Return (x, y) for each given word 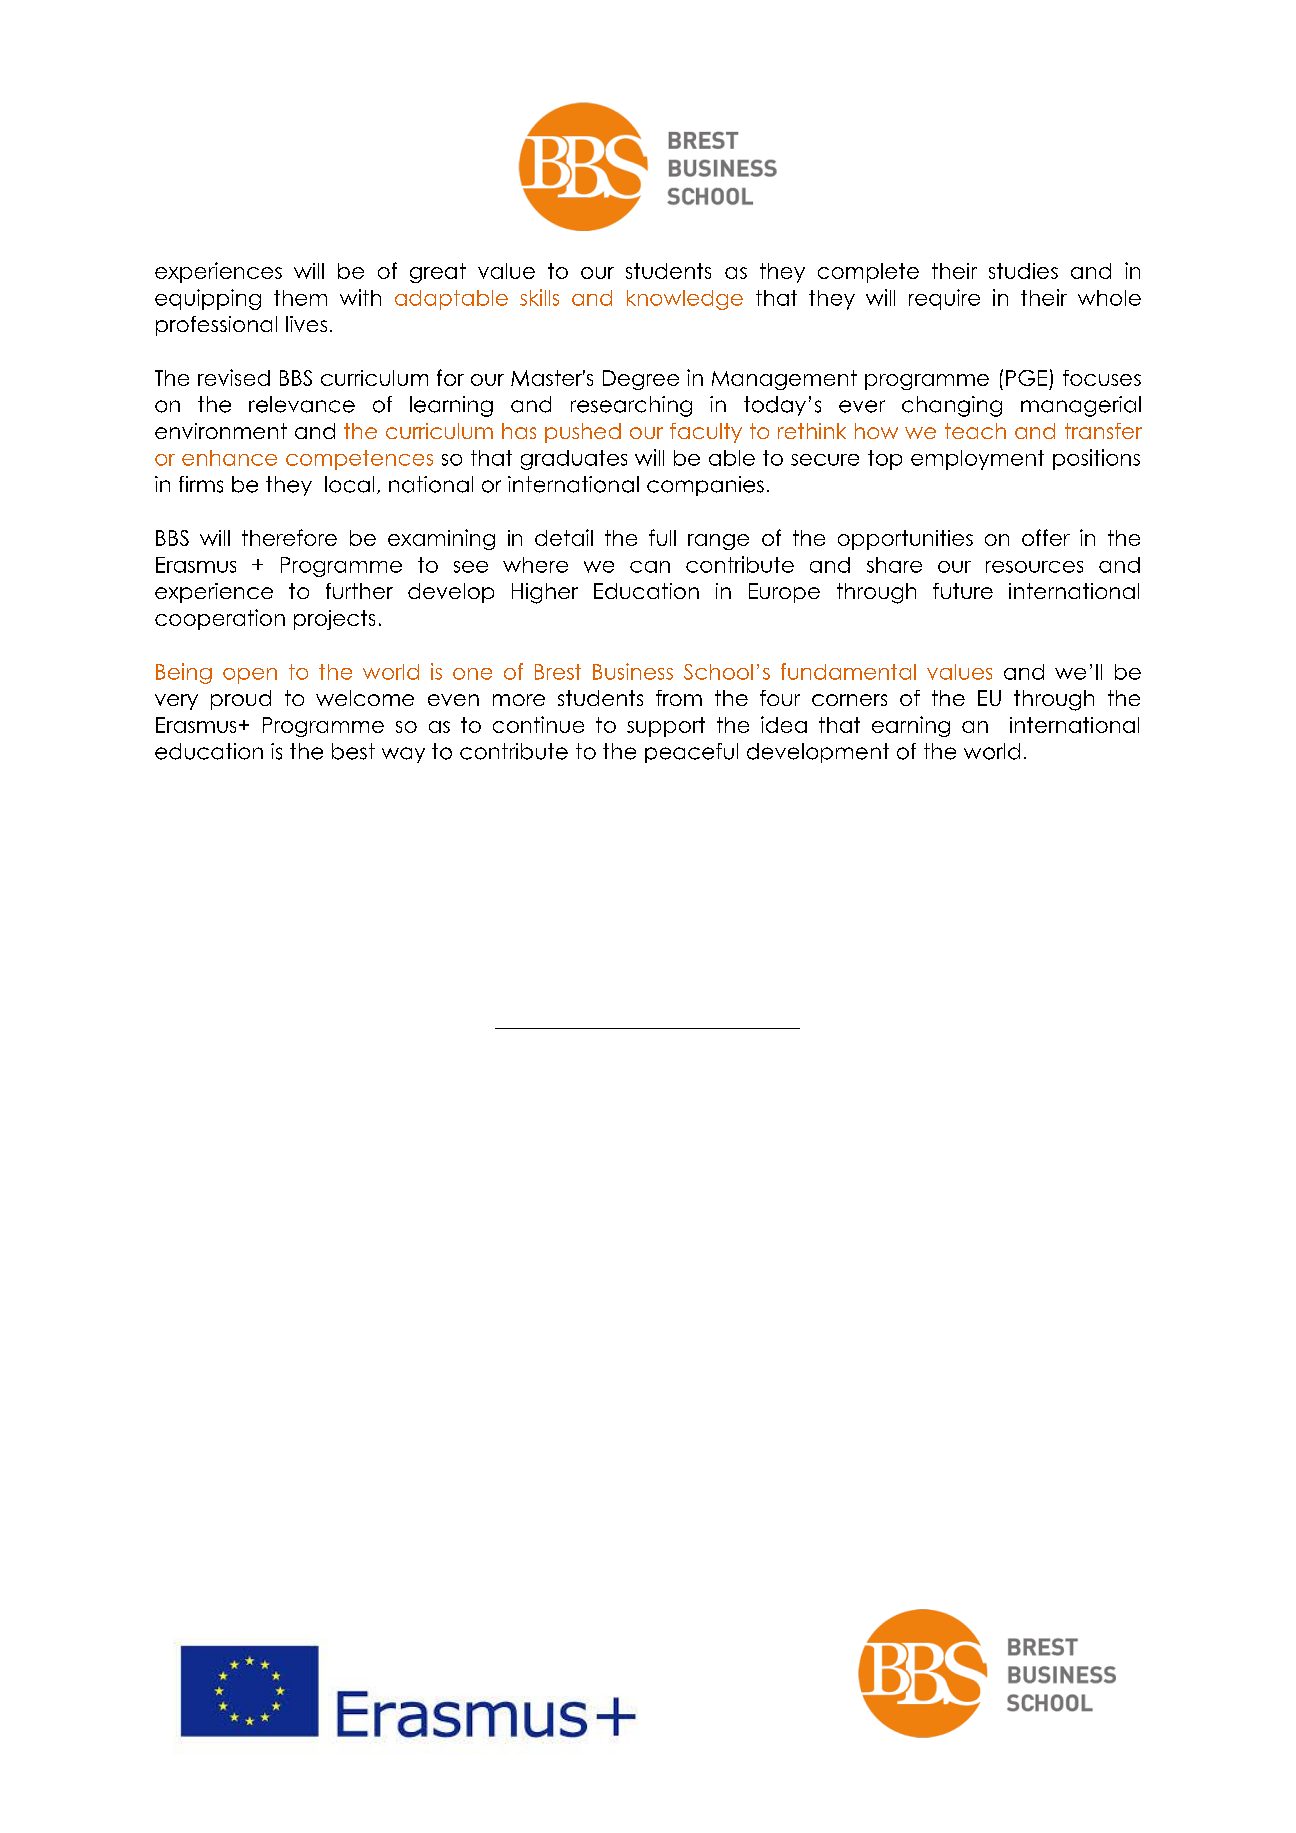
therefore (289, 537)
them (300, 298)
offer (1046, 537)
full (662, 537)
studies (1023, 271)
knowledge (685, 300)
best (353, 751)
